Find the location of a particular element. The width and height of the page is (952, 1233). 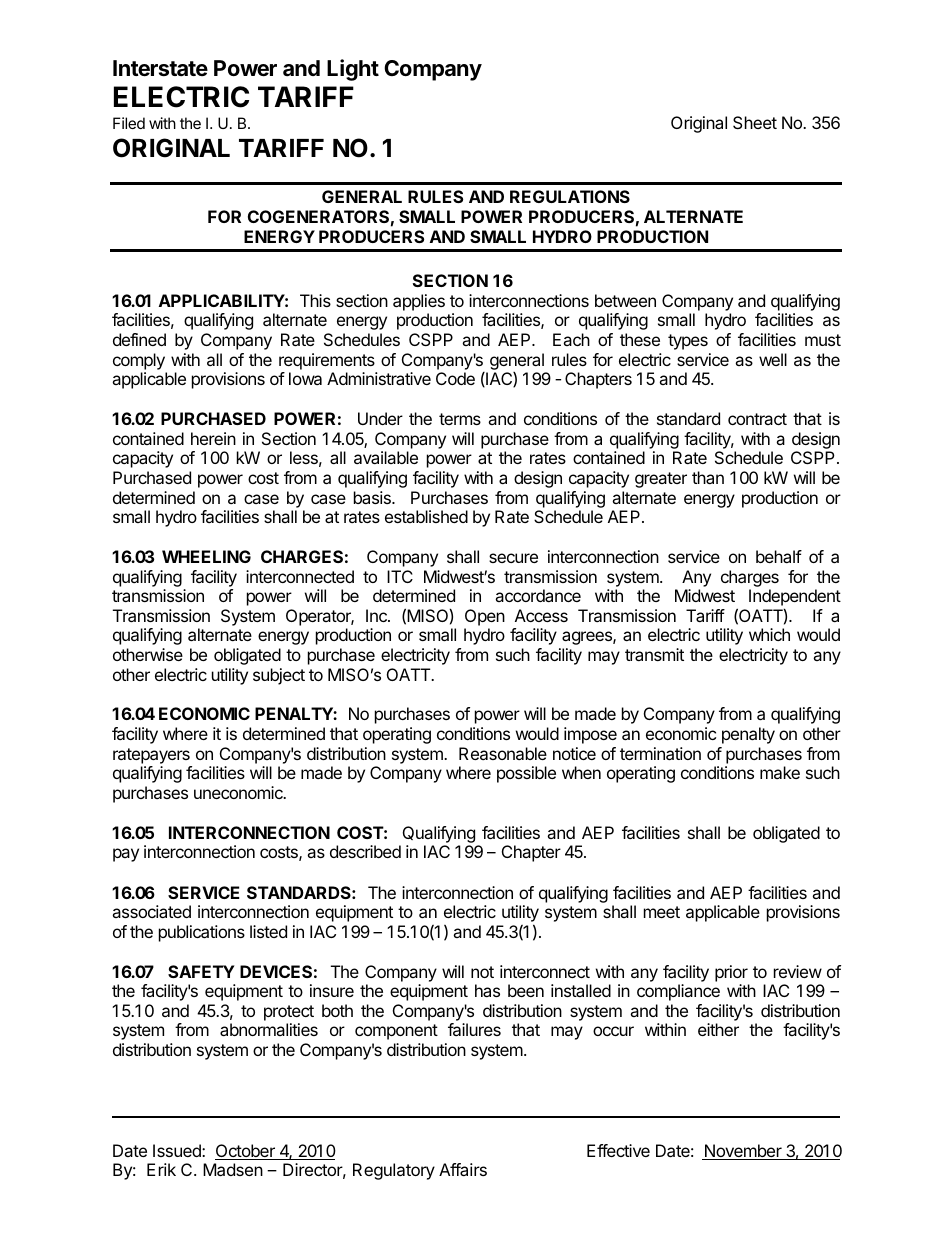

WHEELING is located at coordinates (206, 556).
